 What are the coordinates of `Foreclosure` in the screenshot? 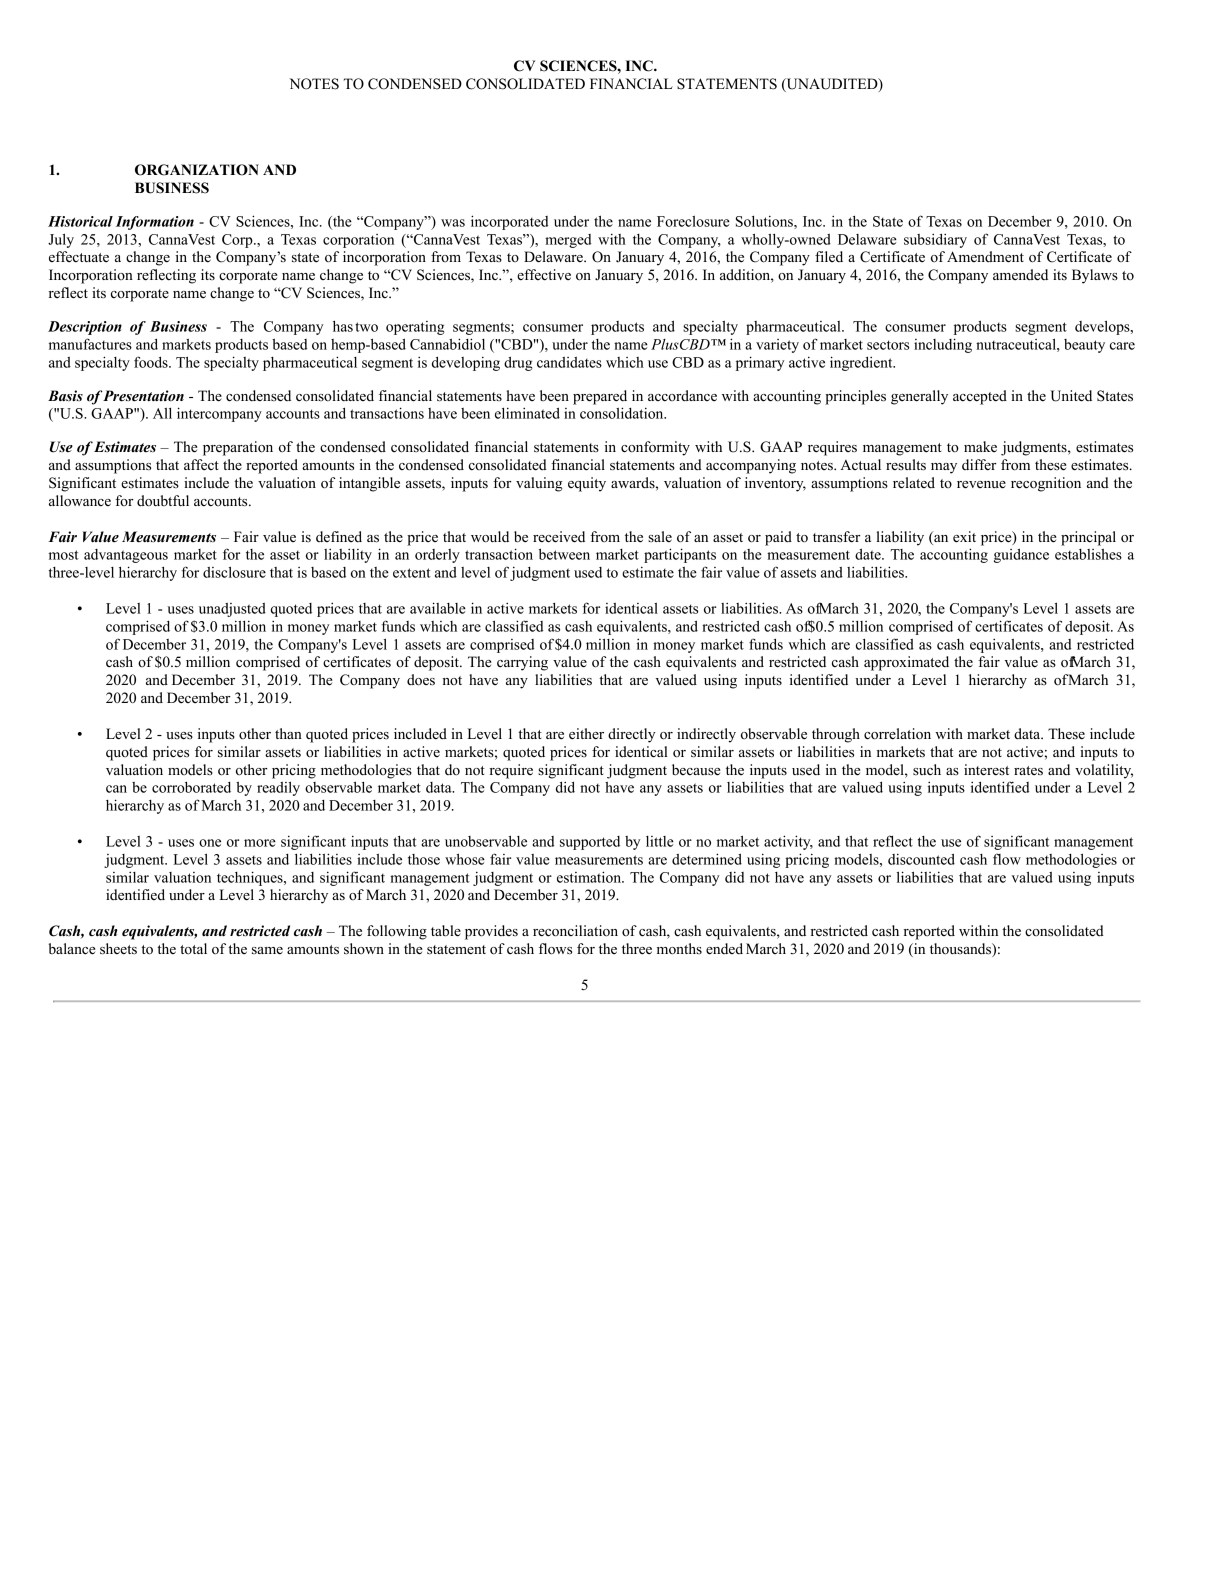 It's located at (693, 221).
